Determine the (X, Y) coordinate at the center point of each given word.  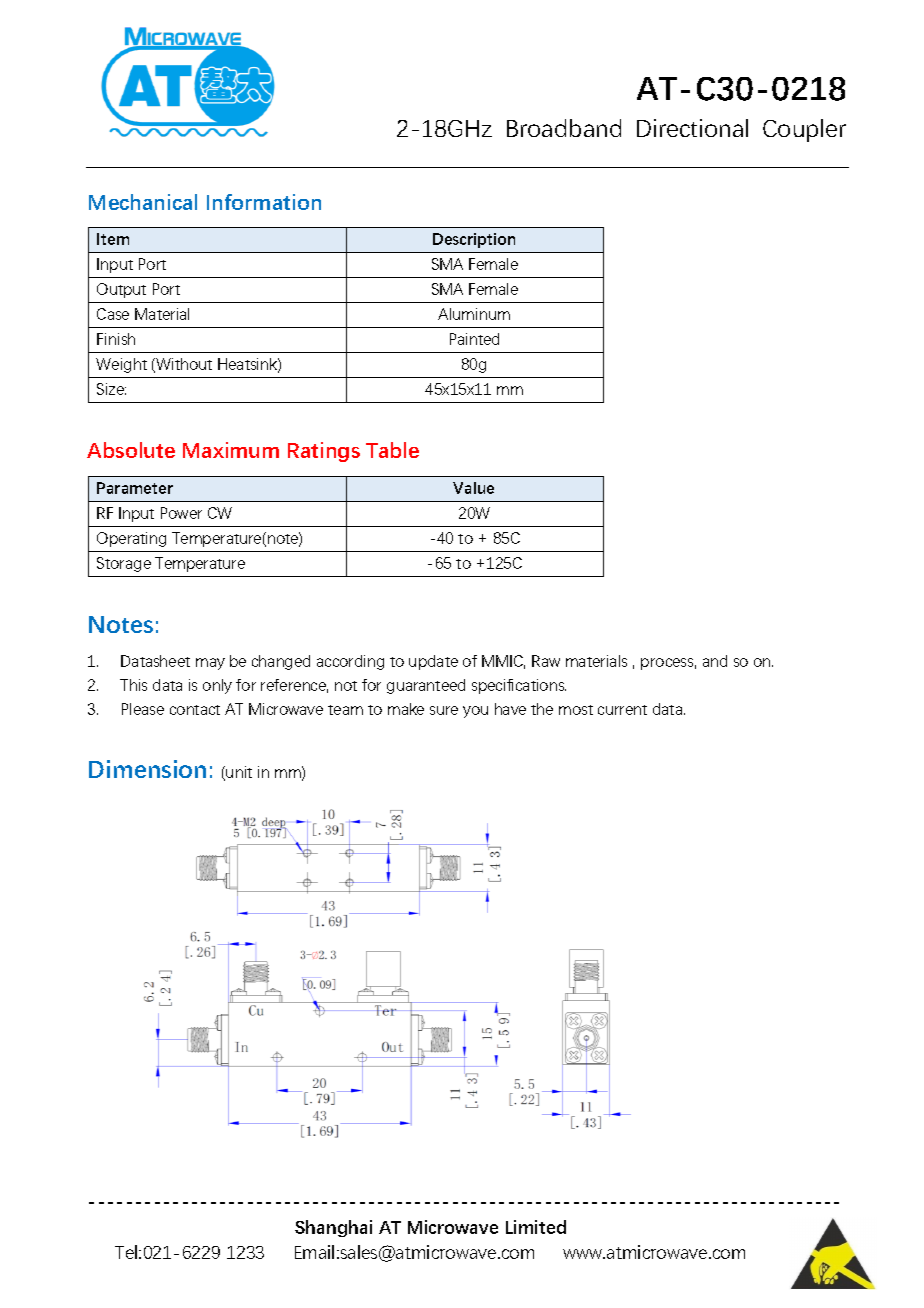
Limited (536, 1227)
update (433, 662)
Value (473, 488)
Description (474, 240)
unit (239, 772)
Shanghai (333, 1228)
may (210, 664)
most (576, 710)
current (622, 710)
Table (392, 450)
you (475, 712)
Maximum (231, 450)
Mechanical (143, 202)
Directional (692, 128)
